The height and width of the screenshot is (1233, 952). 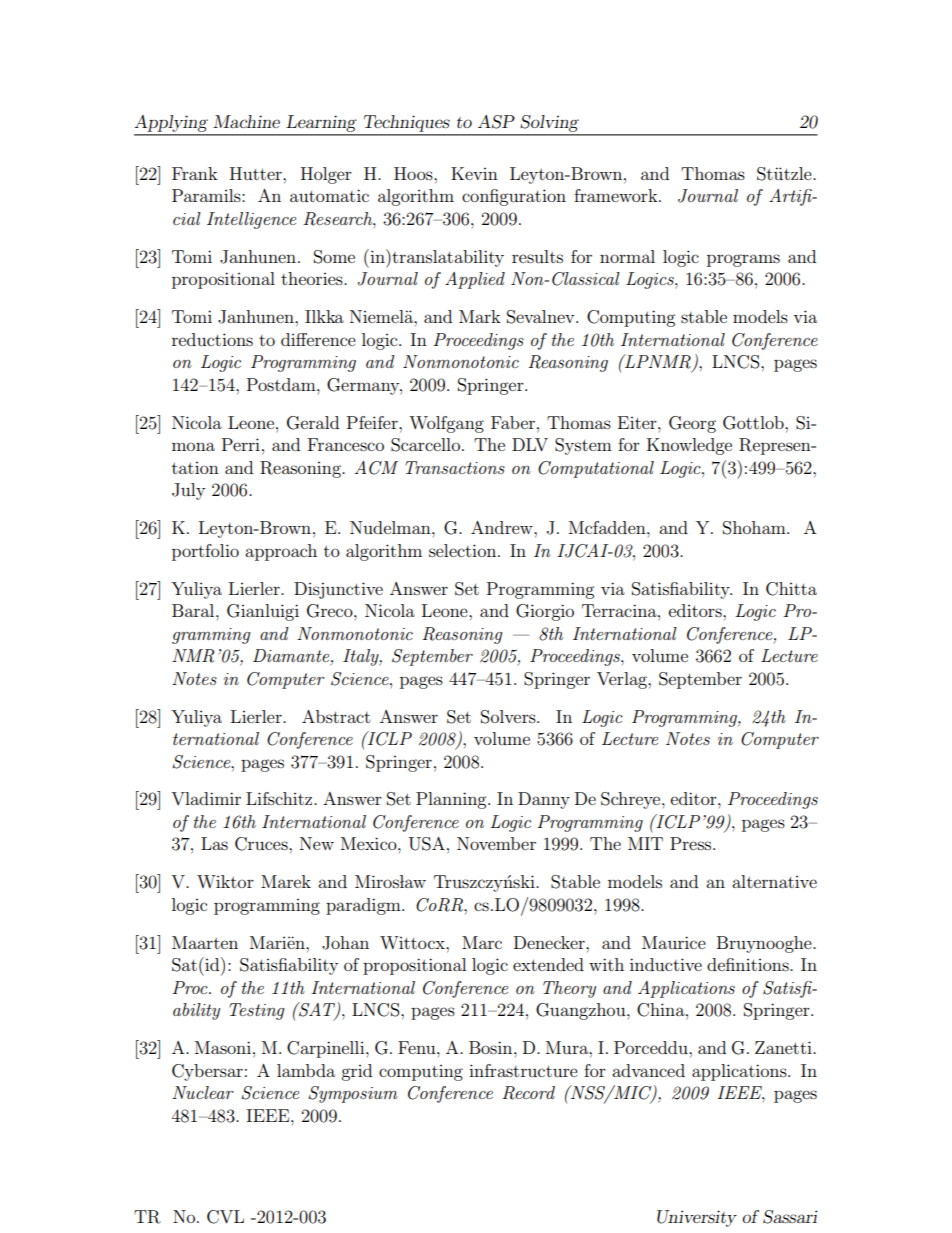 I want to click on Press, so click(x=692, y=843).
